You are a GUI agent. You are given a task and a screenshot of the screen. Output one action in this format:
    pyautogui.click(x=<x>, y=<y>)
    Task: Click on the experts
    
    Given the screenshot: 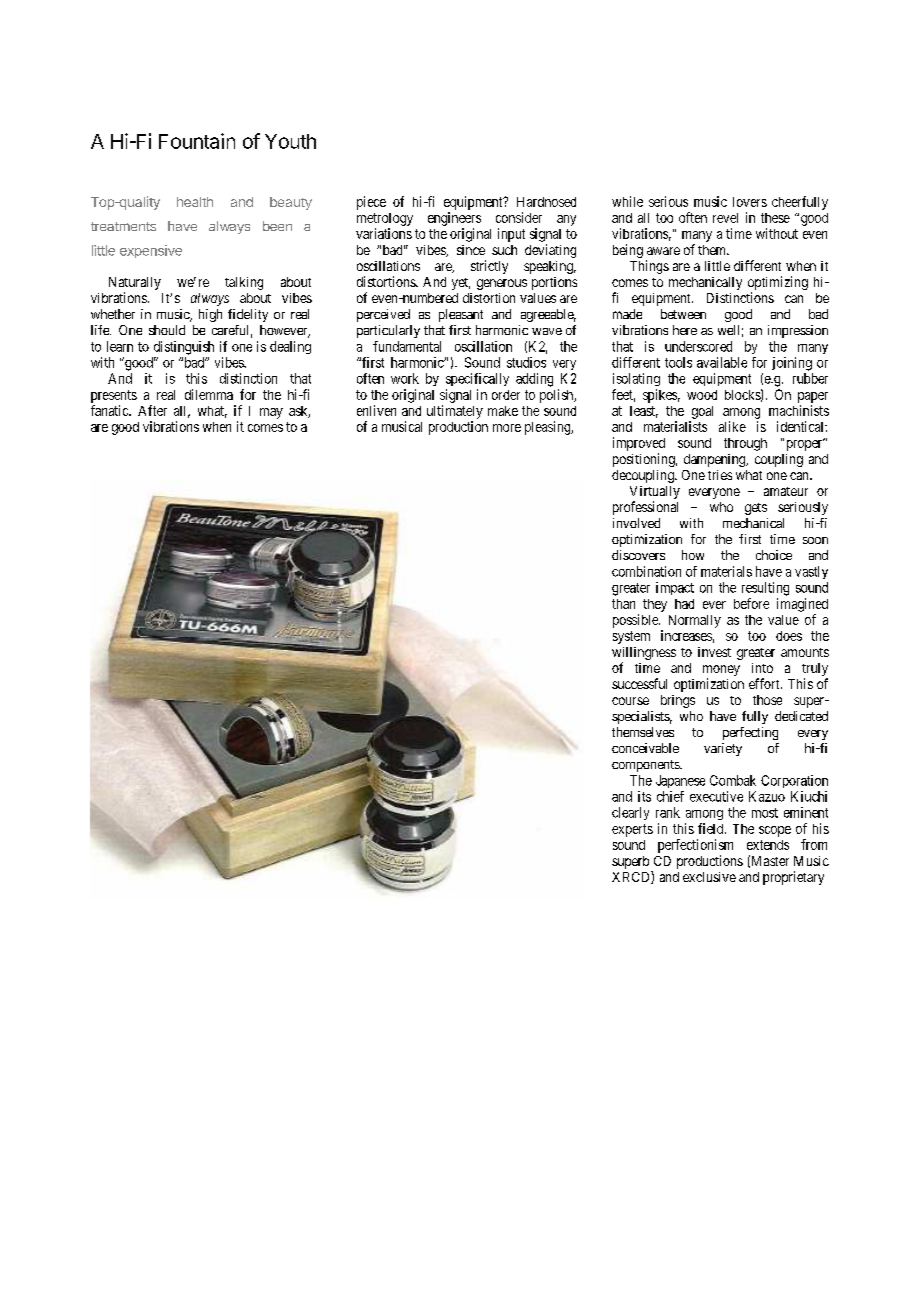 What is the action you would take?
    pyautogui.click(x=632, y=830)
